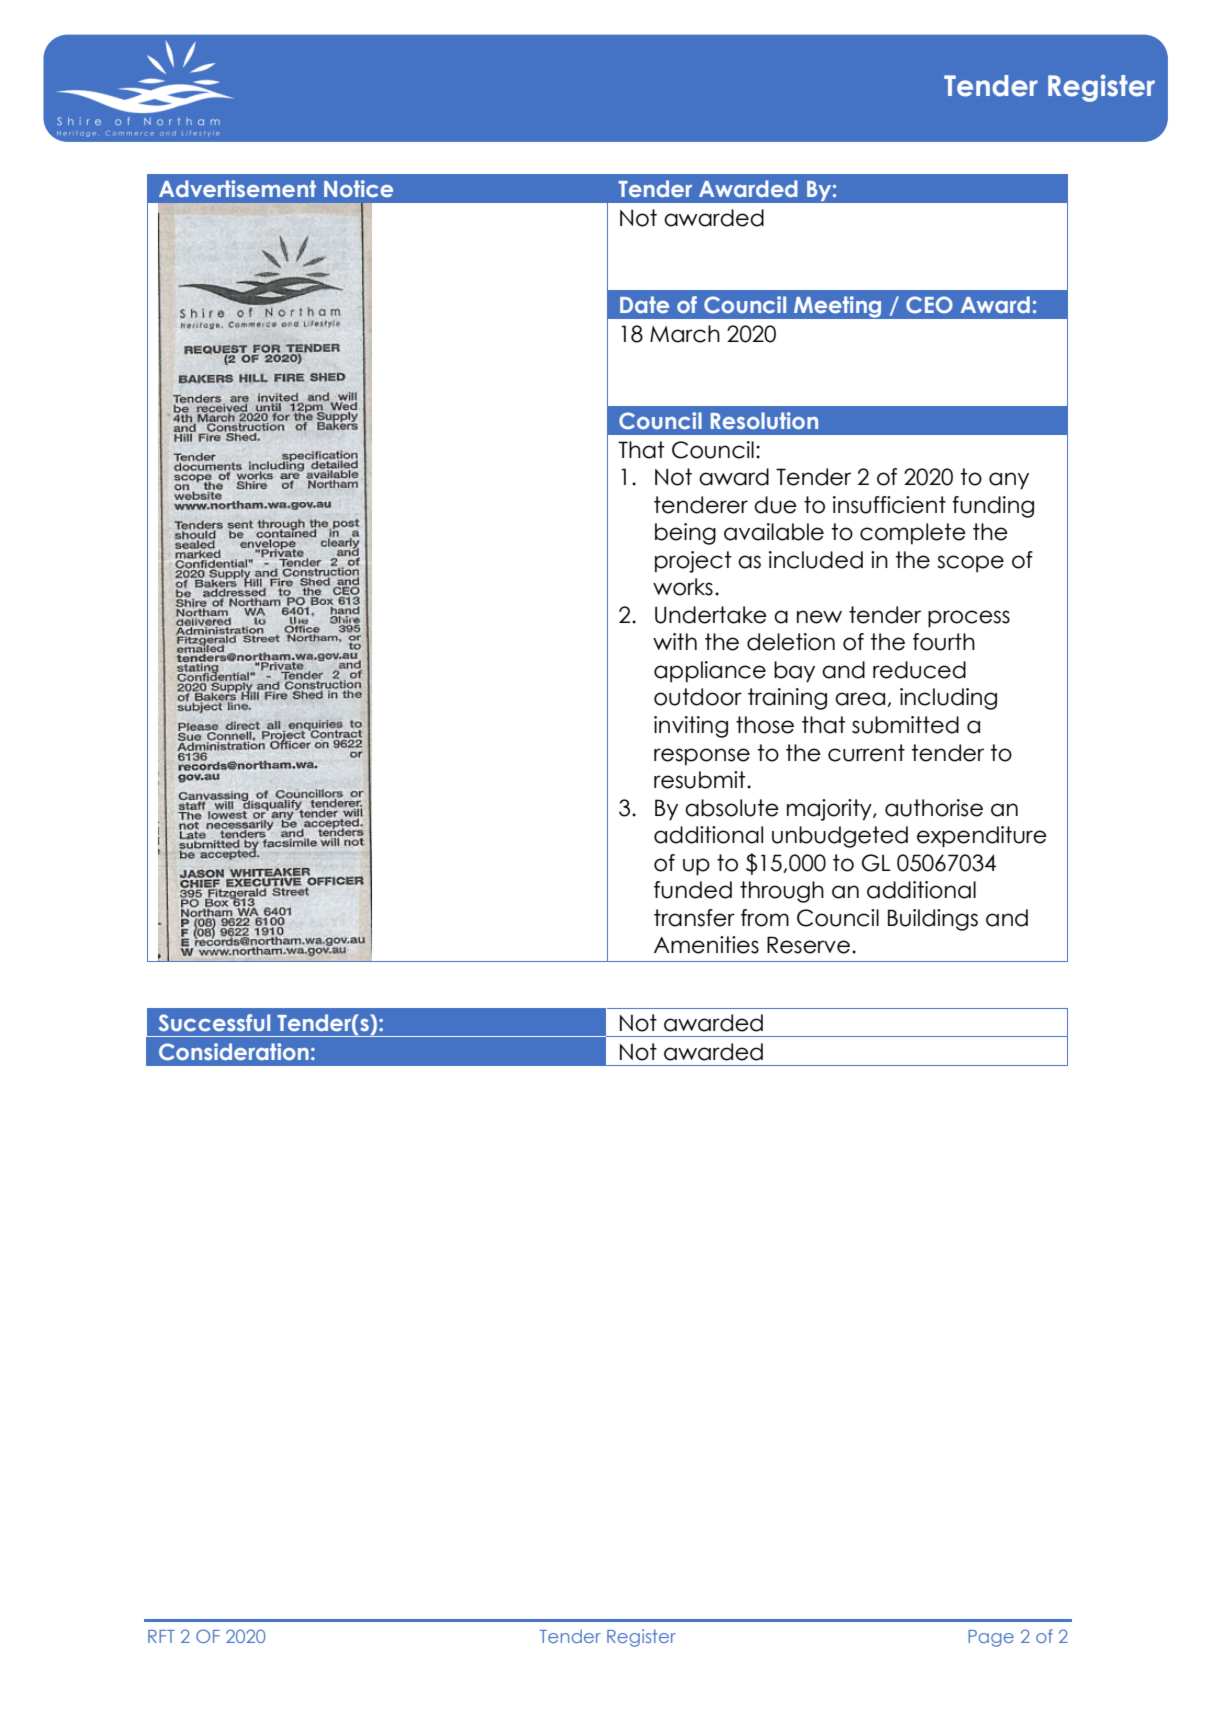 The image size is (1215, 1719). Describe the element at coordinates (675, 641) in the screenshot. I see `with` at that location.
